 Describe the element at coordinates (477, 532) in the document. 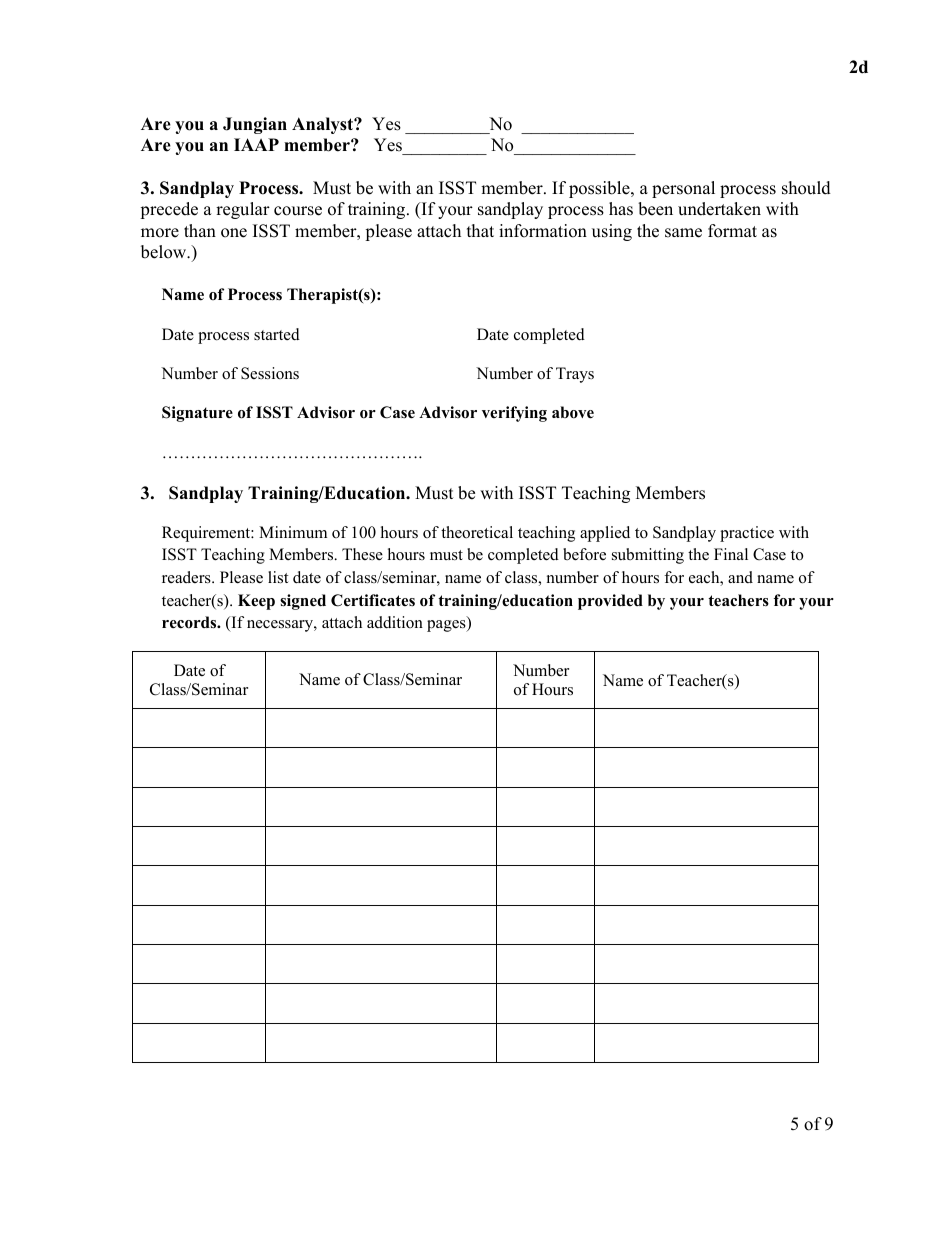

I see `theoretical` at that location.
